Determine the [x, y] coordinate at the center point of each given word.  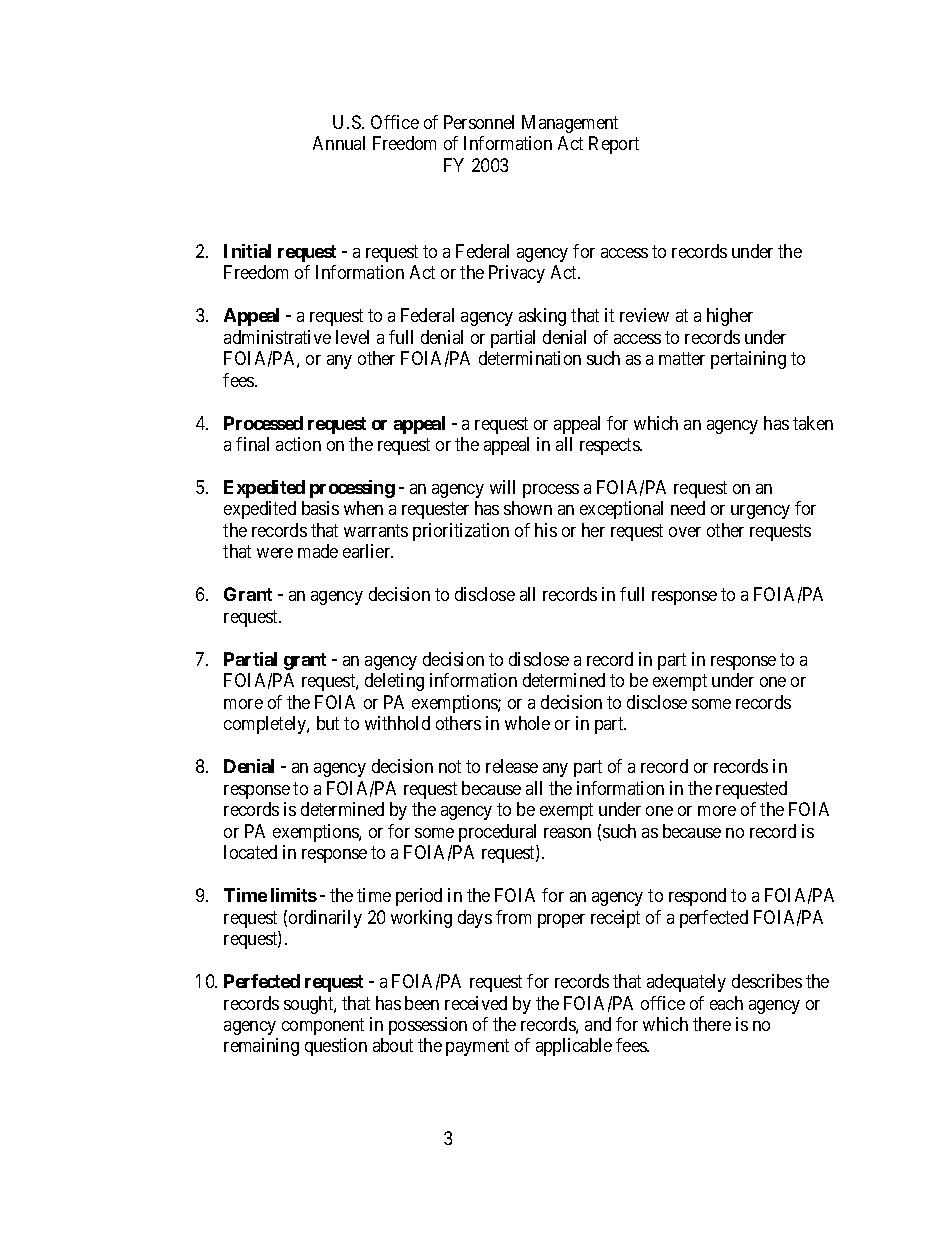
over [685, 532]
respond [697, 897]
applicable [574, 1047]
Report [614, 145]
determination [530, 358]
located [250, 852]
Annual [339, 143]
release [512, 766]
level [352, 337]
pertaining [748, 360]
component [323, 1026]
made [318, 551]
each [726, 1003]
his [546, 530]
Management [570, 124]
